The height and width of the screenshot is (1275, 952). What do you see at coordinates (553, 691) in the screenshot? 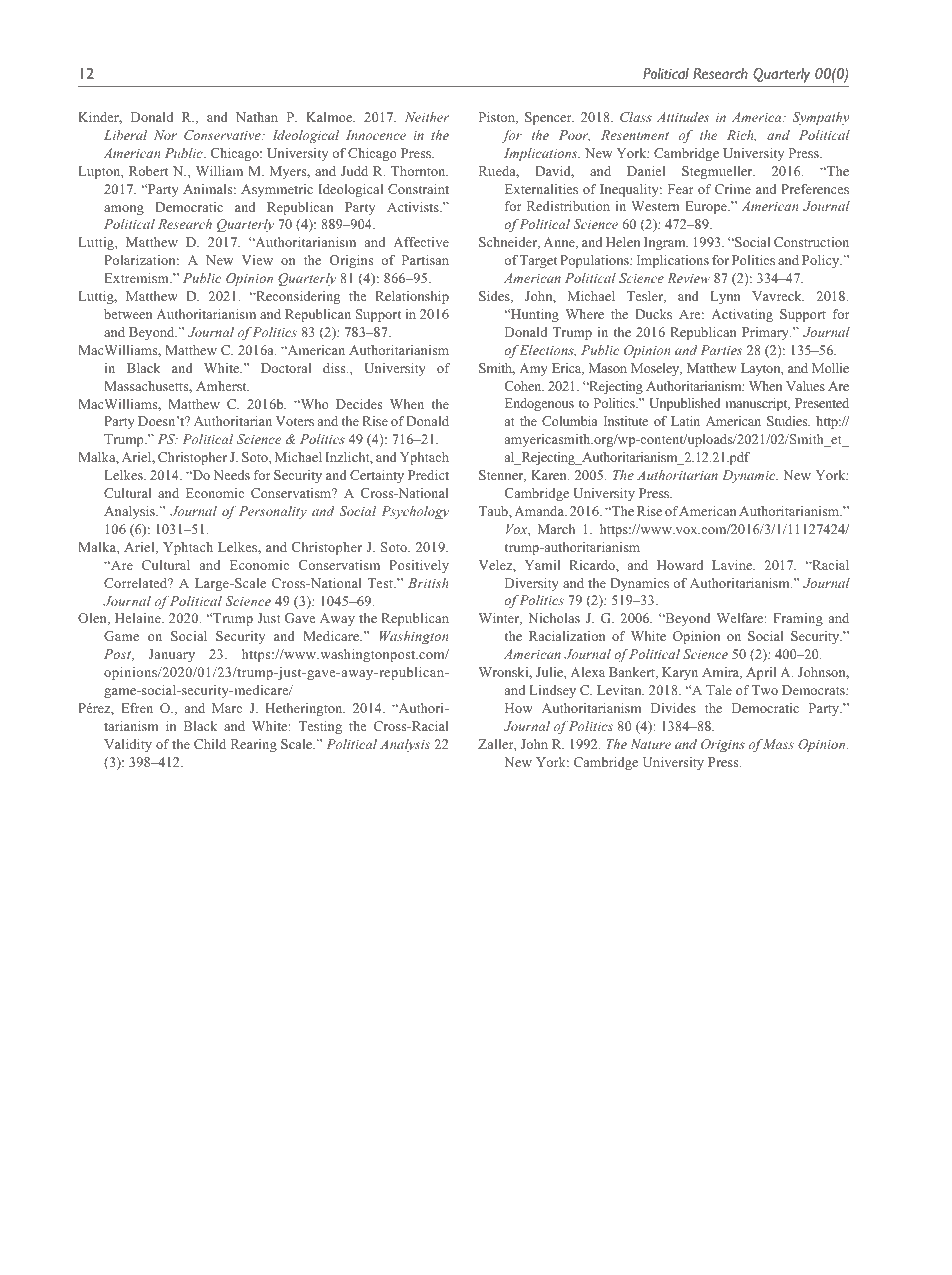
I see `Lindsey` at bounding box center [553, 691].
